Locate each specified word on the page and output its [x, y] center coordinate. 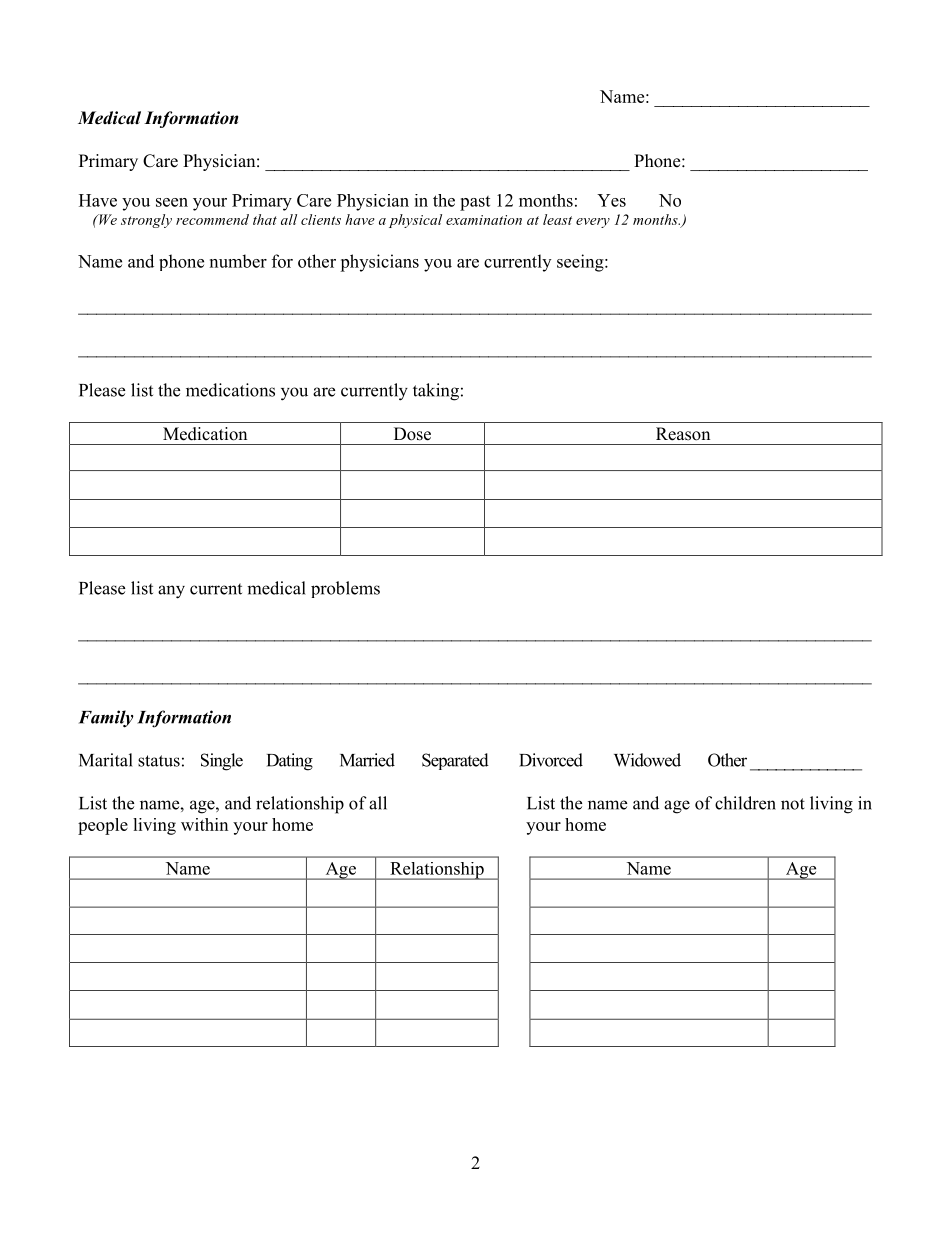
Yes [611, 200]
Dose [412, 434]
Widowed [647, 760]
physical [415, 221]
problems [345, 589]
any [171, 592]
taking [436, 392]
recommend [212, 219]
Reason [683, 434]
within [204, 824]
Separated [455, 761]
